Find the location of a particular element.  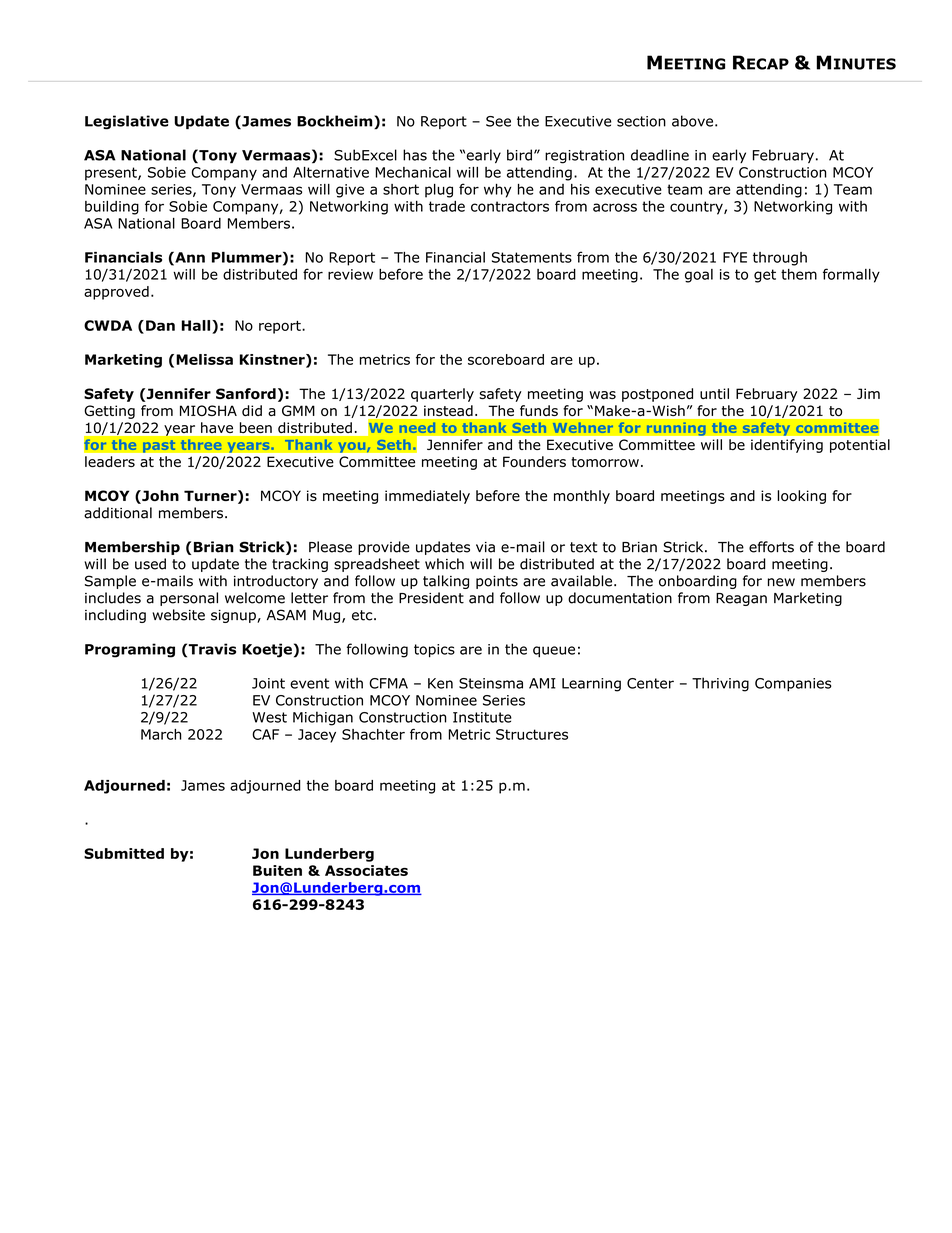

Joint is located at coordinates (268, 683).
